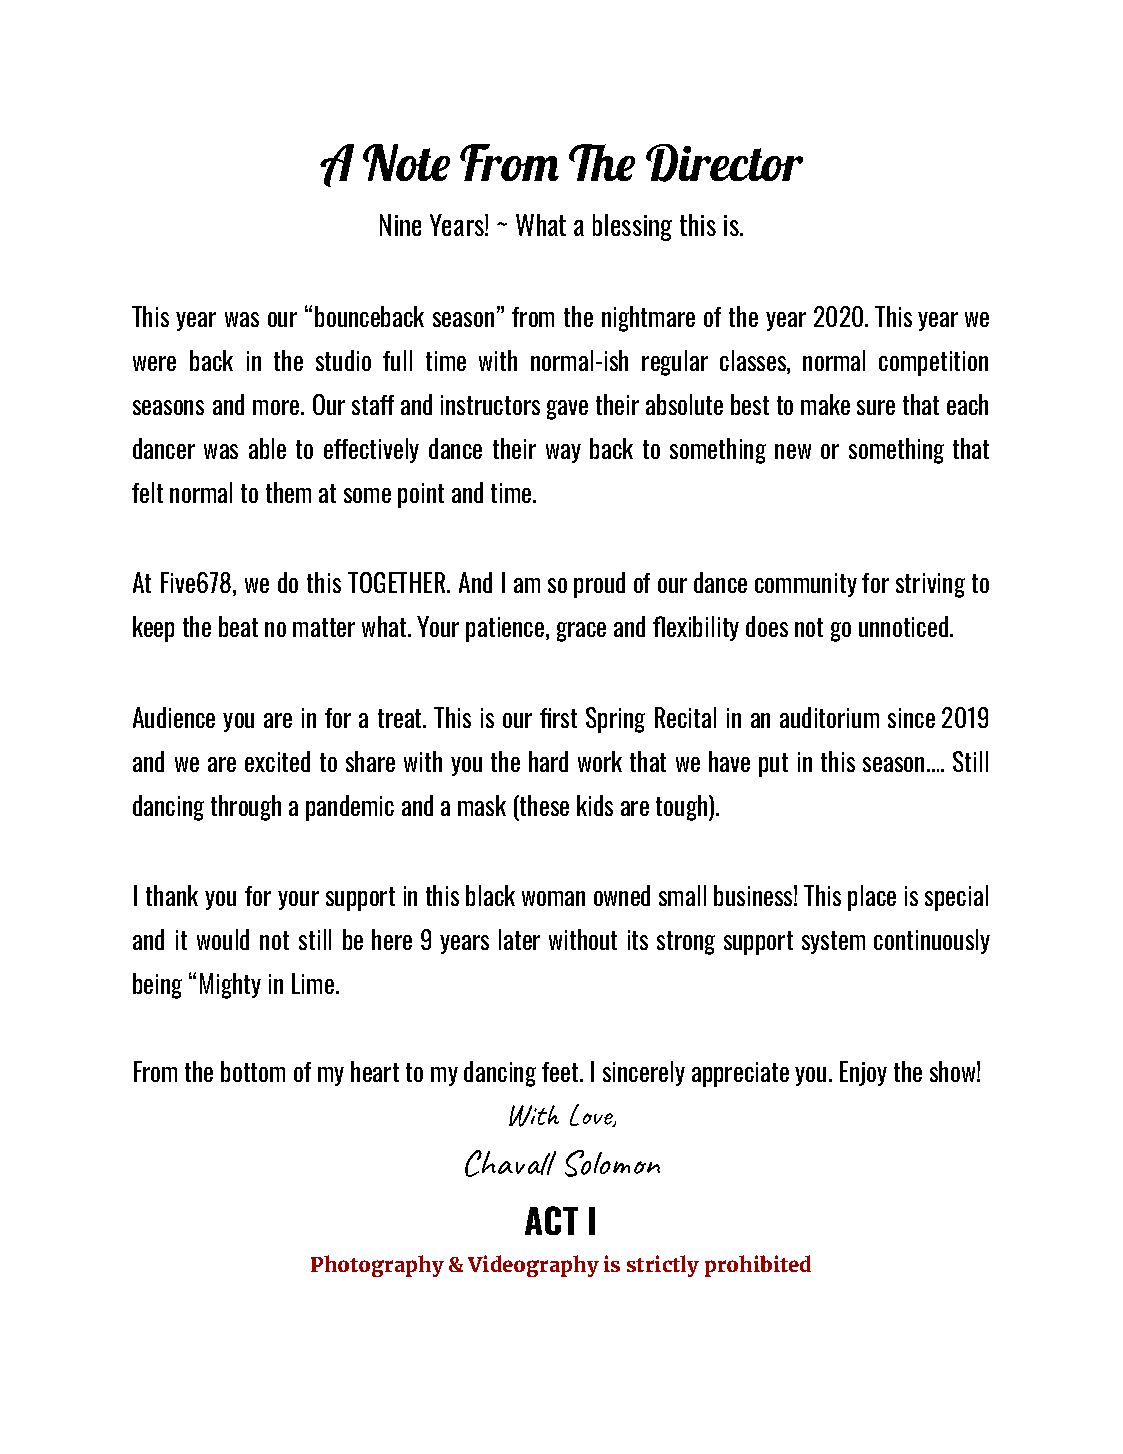 The width and height of the screenshot is (1123, 1454). Describe the element at coordinates (172, 895) in the screenshot. I see `thank` at that location.
